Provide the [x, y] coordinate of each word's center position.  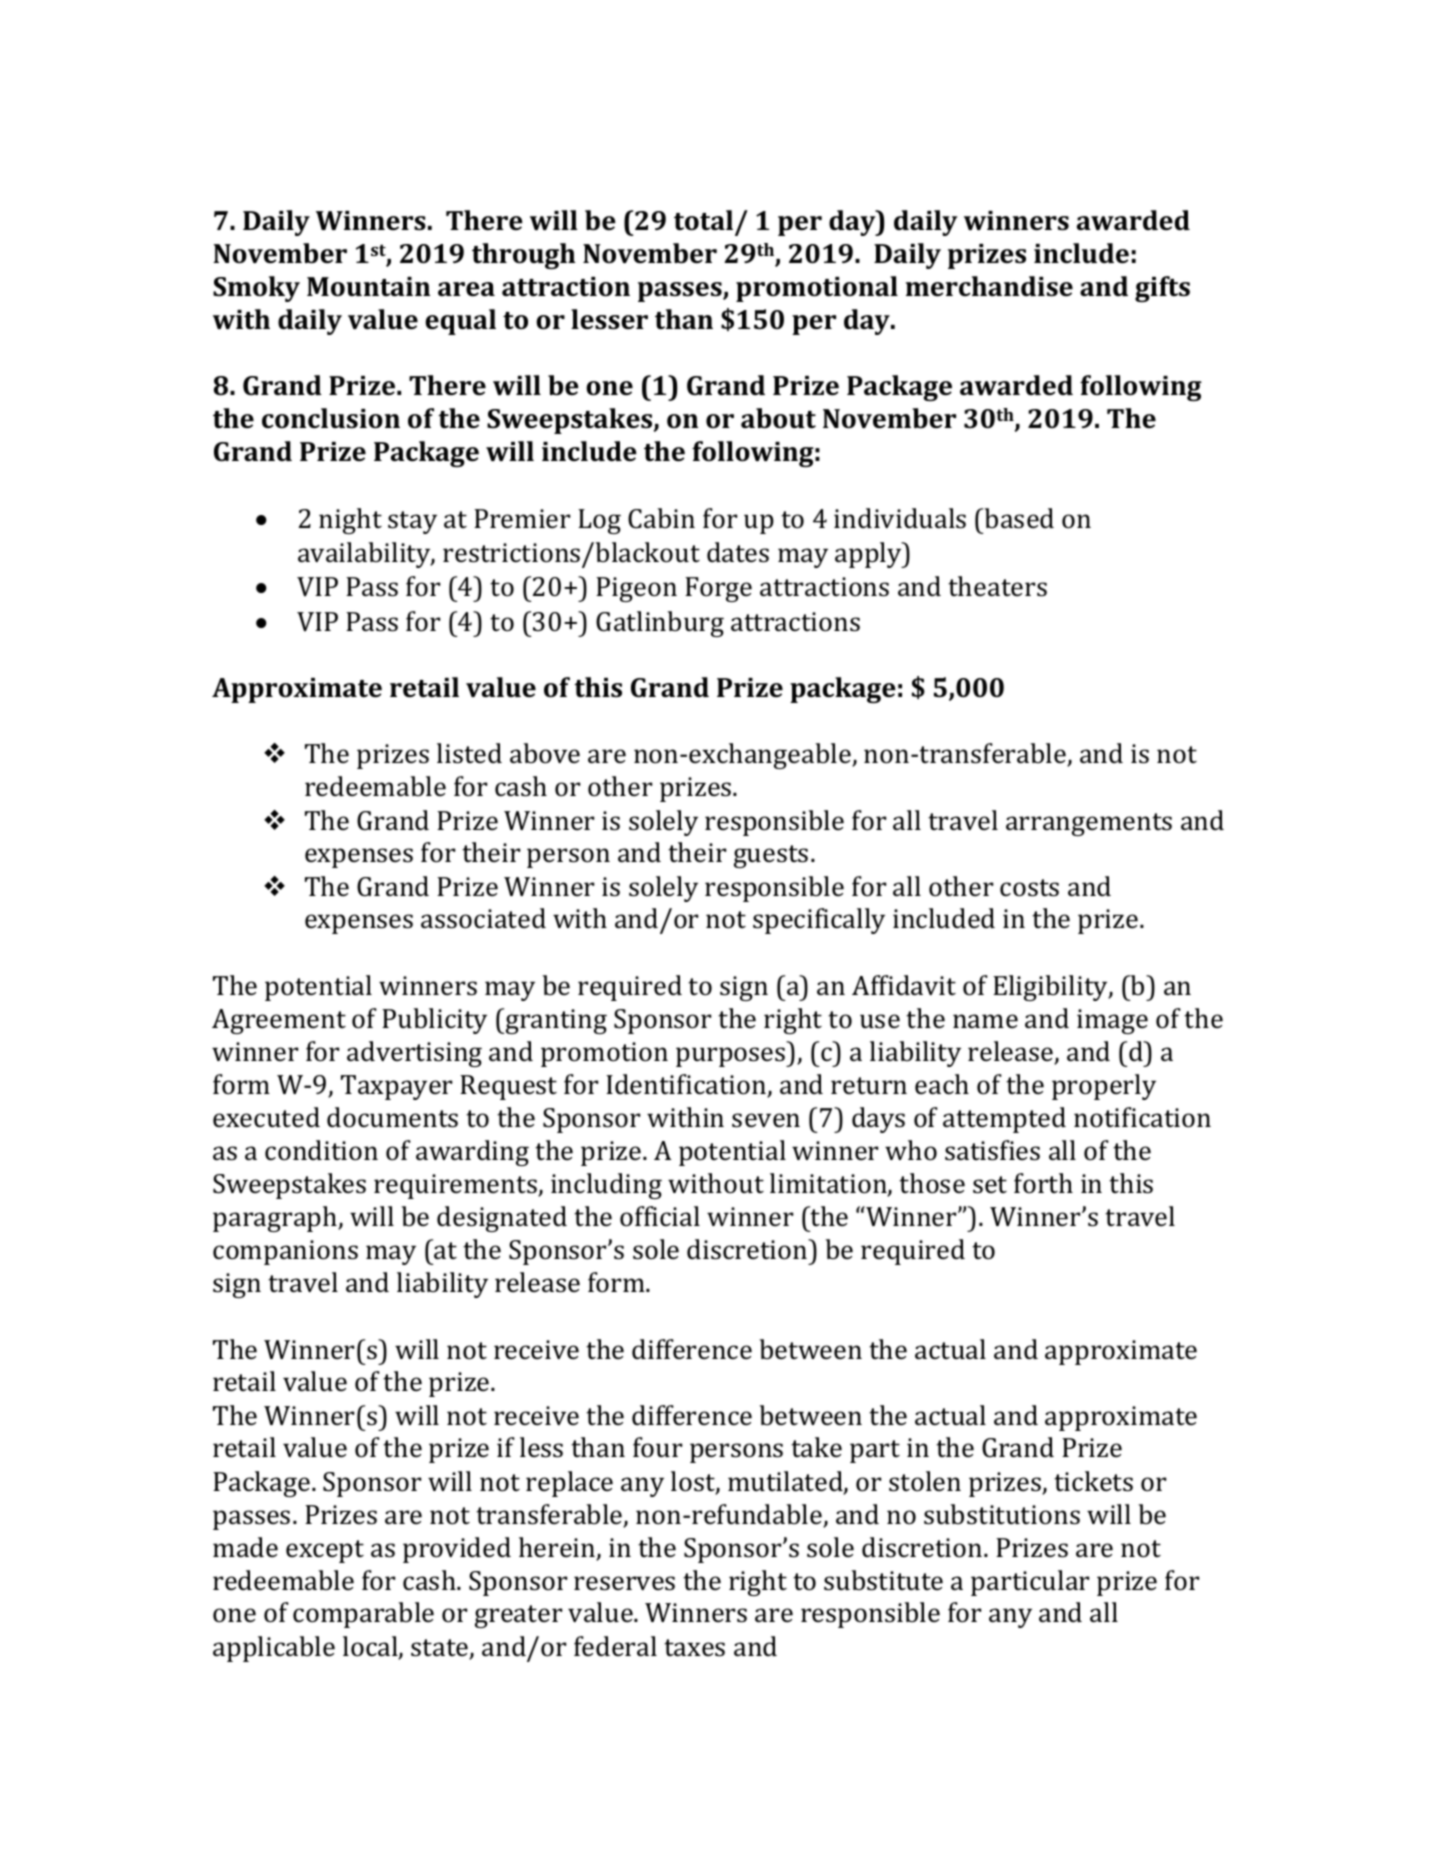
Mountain [368, 287]
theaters [997, 586]
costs [1029, 888]
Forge [718, 589]
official [660, 1216]
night [350, 521]
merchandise [989, 286]
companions [285, 1252]
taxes [694, 1648]
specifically [819, 921]
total [703, 220]
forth [1043, 1183]
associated [483, 918]
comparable [363, 1615]
